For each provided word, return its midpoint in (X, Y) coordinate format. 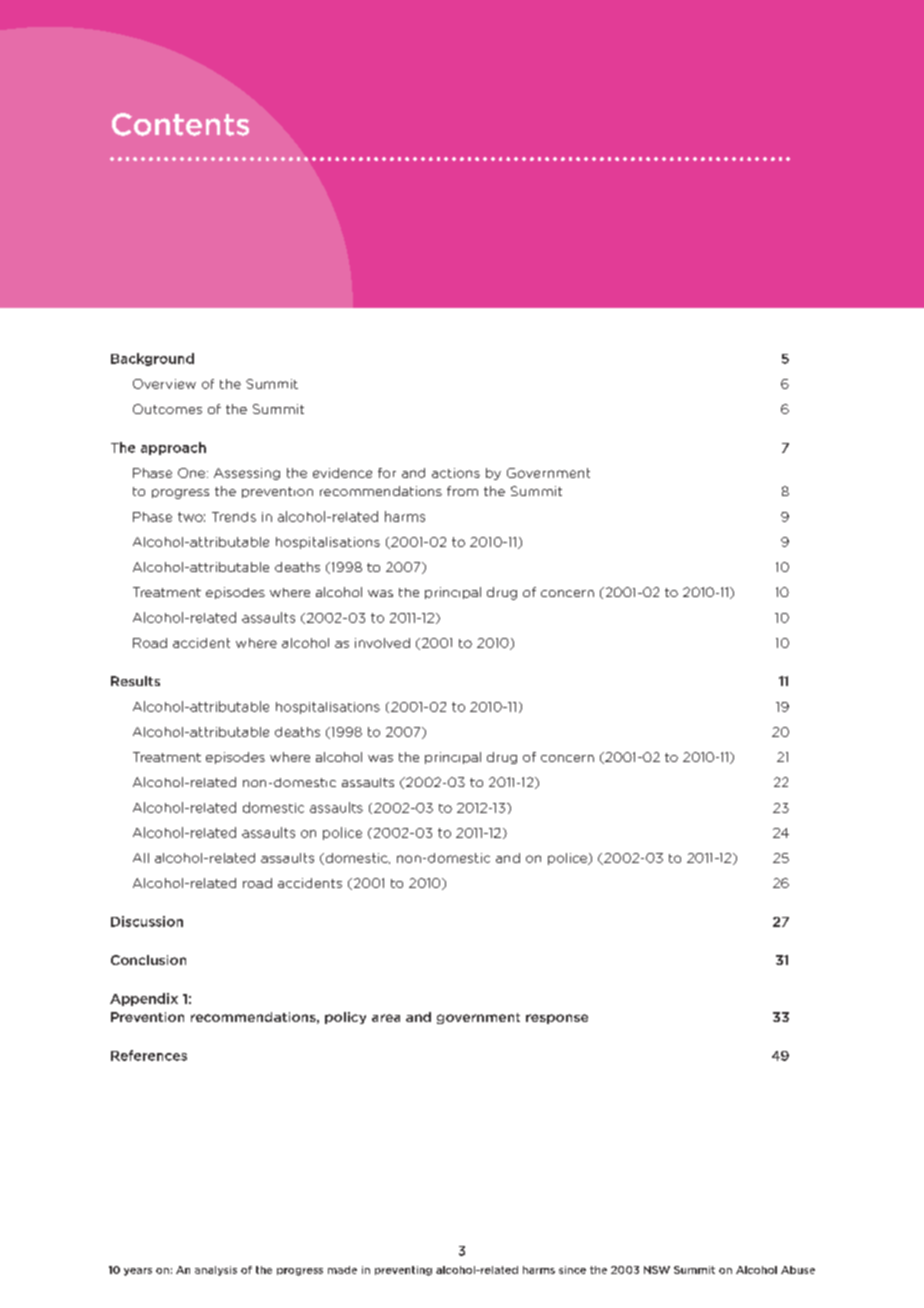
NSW (657, 1270)
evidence (342, 473)
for (387, 473)
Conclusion (148, 960)
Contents (180, 124)
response (557, 1019)
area (386, 1018)
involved (382, 643)
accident (201, 643)
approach (173, 448)
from (462, 491)
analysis (216, 1271)
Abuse (798, 1270)
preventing (403, 1271)
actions (456, 473)
